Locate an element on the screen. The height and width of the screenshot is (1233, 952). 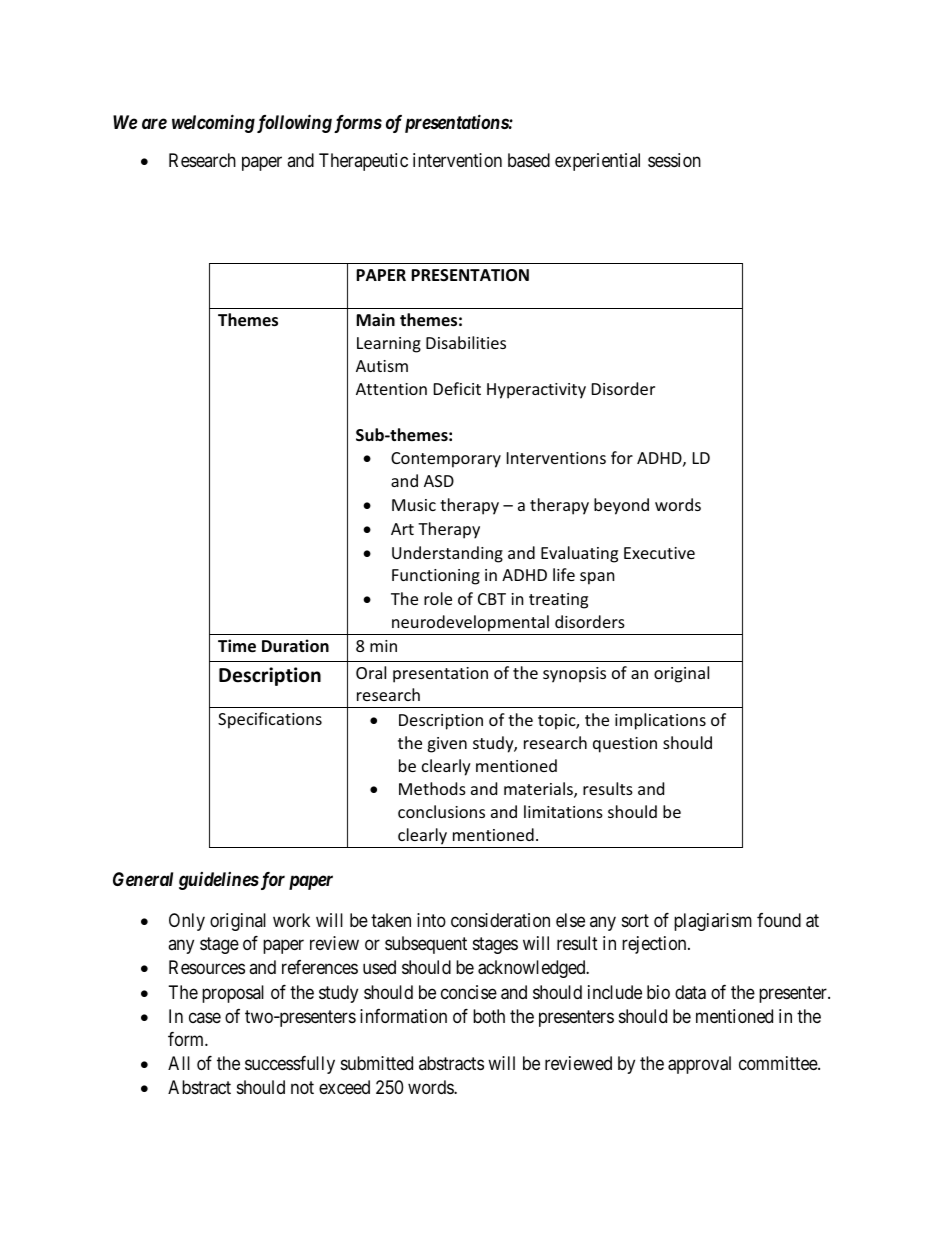
based is located at coordinates (529, 160).
